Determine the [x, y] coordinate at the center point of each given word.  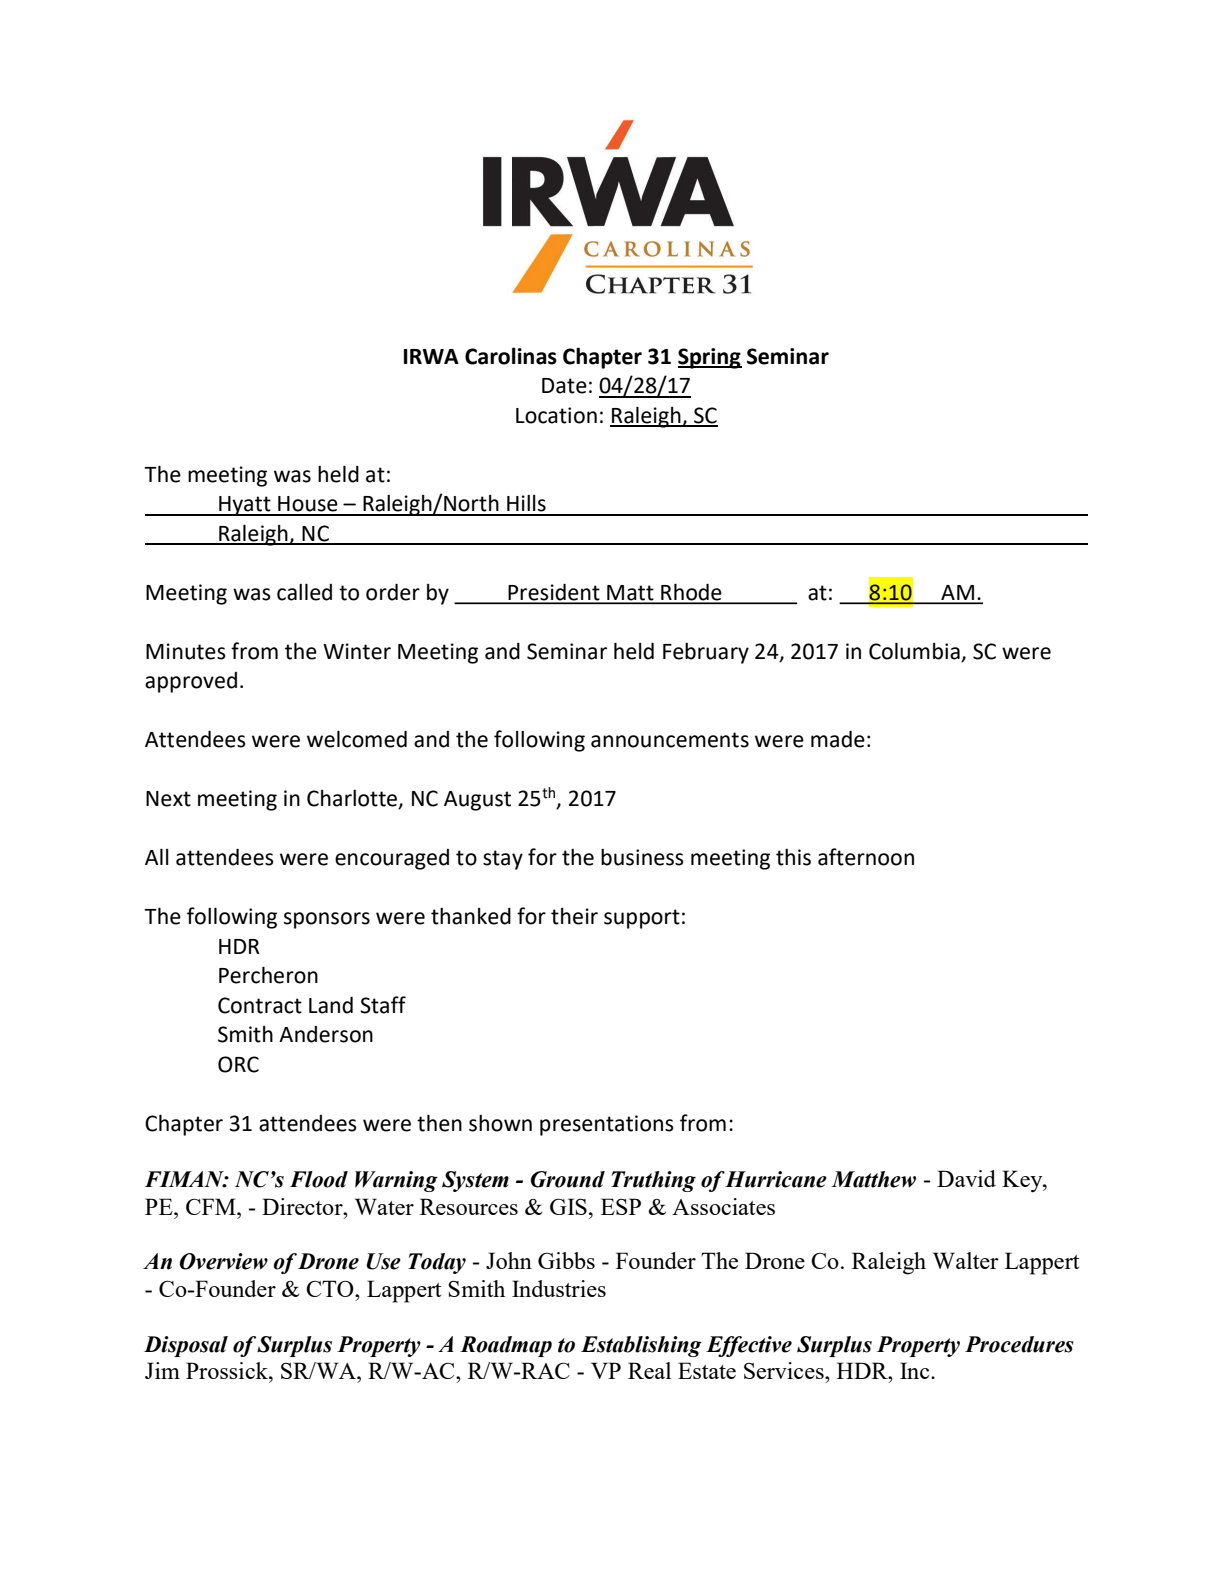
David [966, 1178]
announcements [670, 740]
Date [564, 386]
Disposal [186, 1346]
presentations [607, 1125]
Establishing [641, 1346]
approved [191, 682]
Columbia [914, 651]
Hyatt [245, 506]
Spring [710, 358]
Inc [916, 1370]
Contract [260, 1005]
